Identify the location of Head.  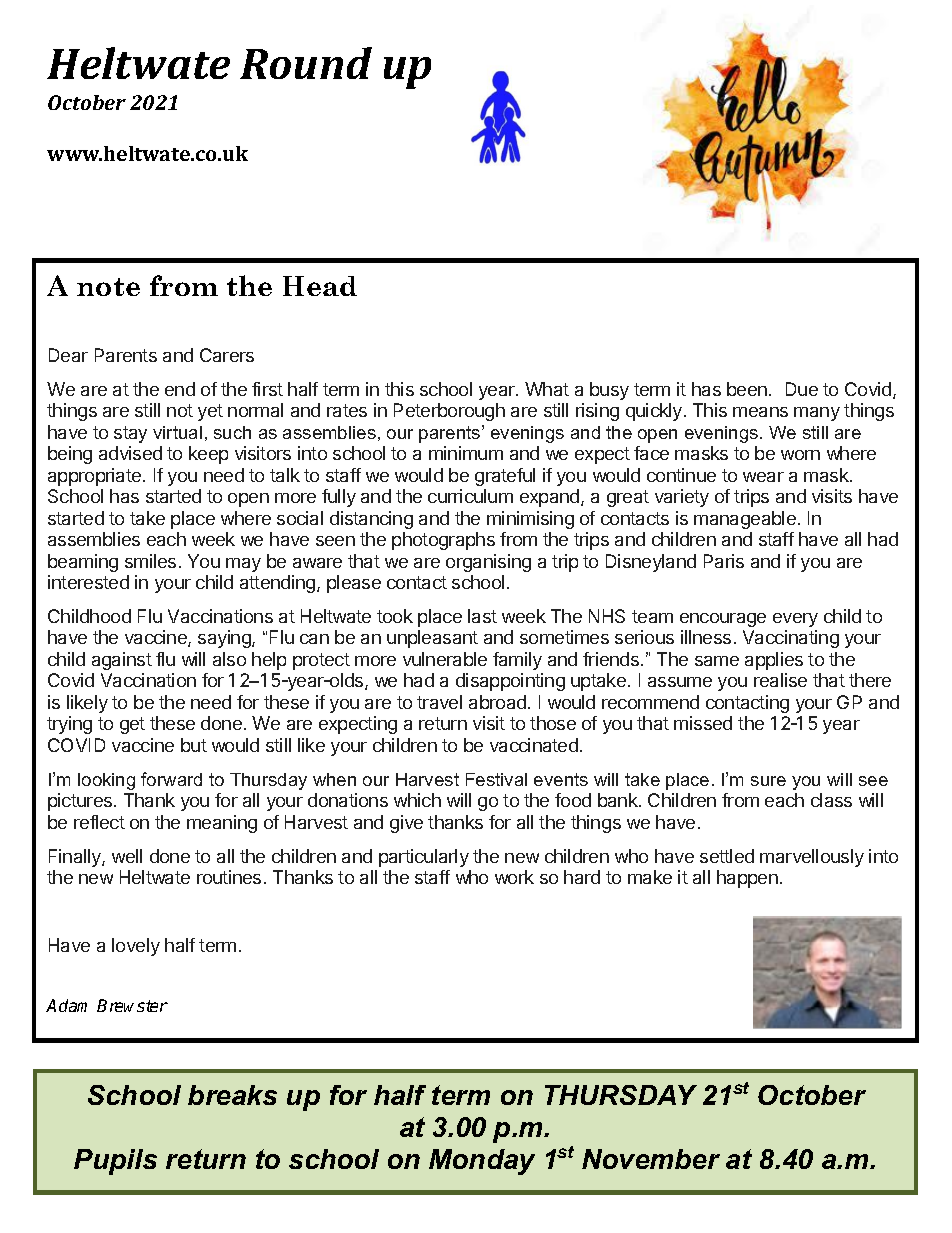
(320, 286).
